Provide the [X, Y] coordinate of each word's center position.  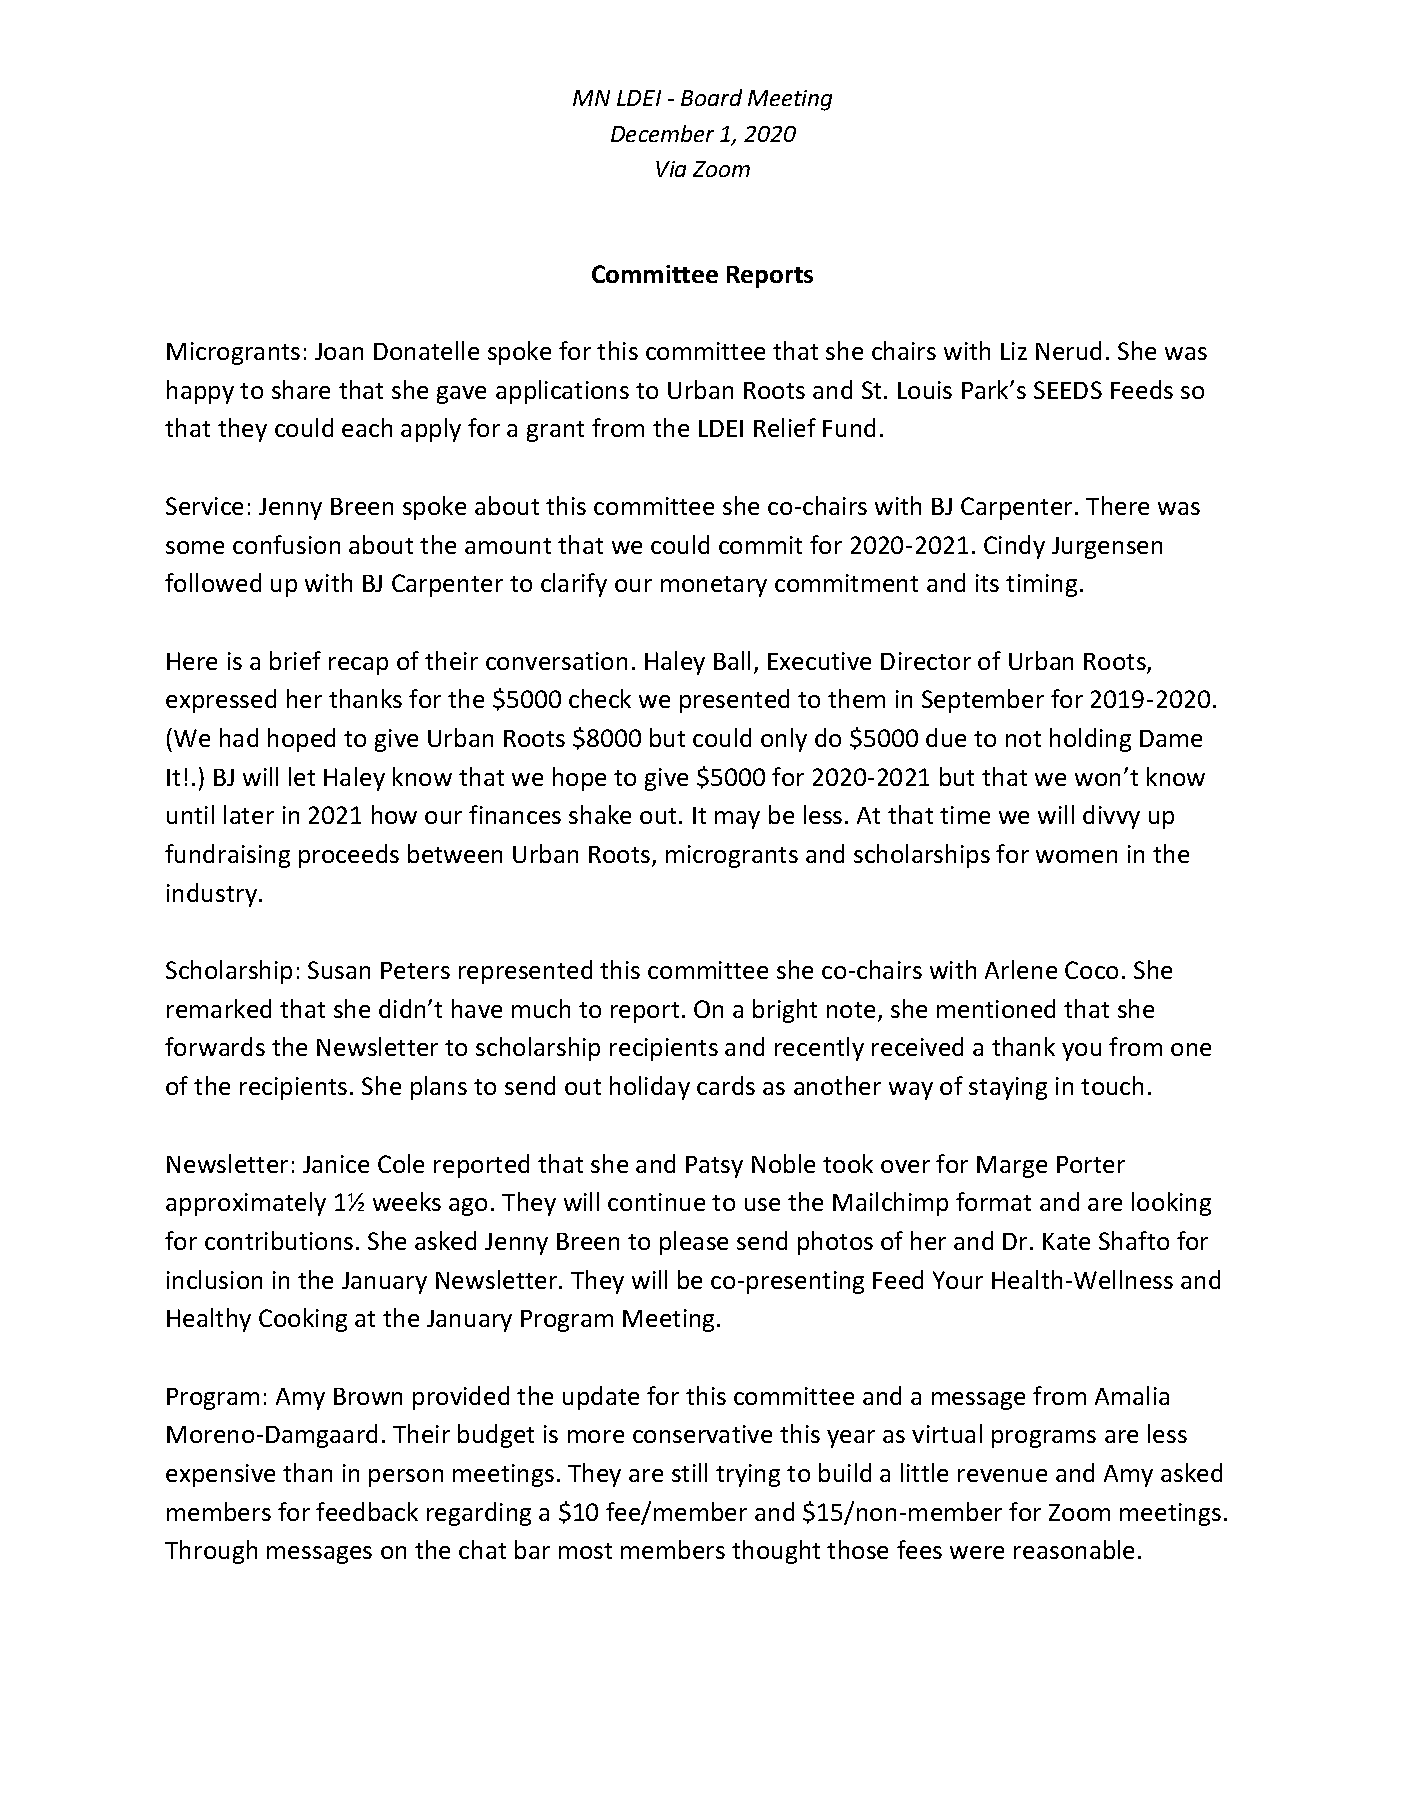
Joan [339, 351]
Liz [1014, 351]
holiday [650, 1088]
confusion [286, 544]
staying [1008, 1088]
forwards [215, 1046]
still [689, 1472]
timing [1041, 585]
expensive [220, 1475]
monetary [714, 586]
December [662, 133]
